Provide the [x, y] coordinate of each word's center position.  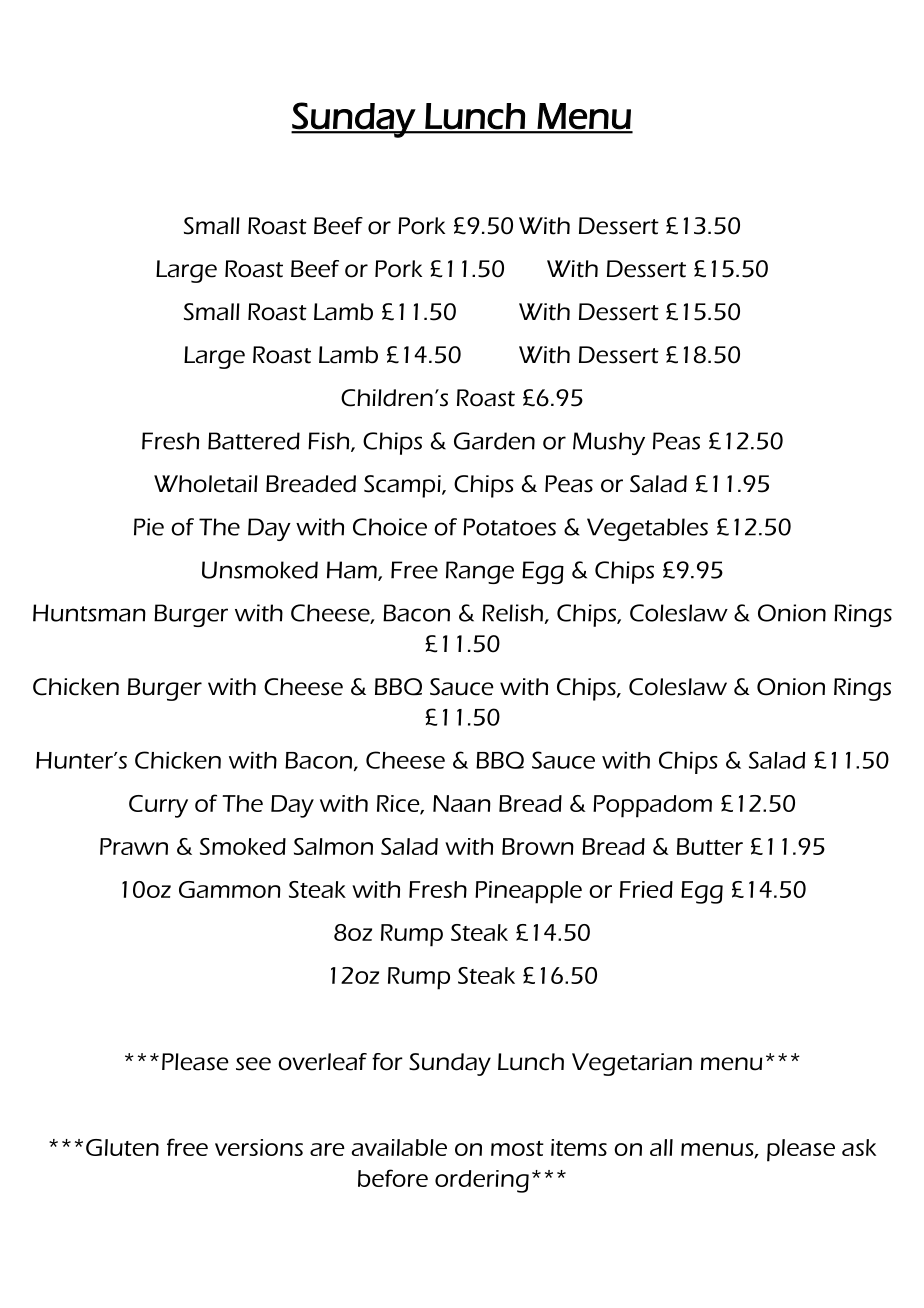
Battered [254, 441]
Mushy [609, 443]
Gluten [122, 1147]
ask [859, 1147]
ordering [482, 1181]
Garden [494, 441]
